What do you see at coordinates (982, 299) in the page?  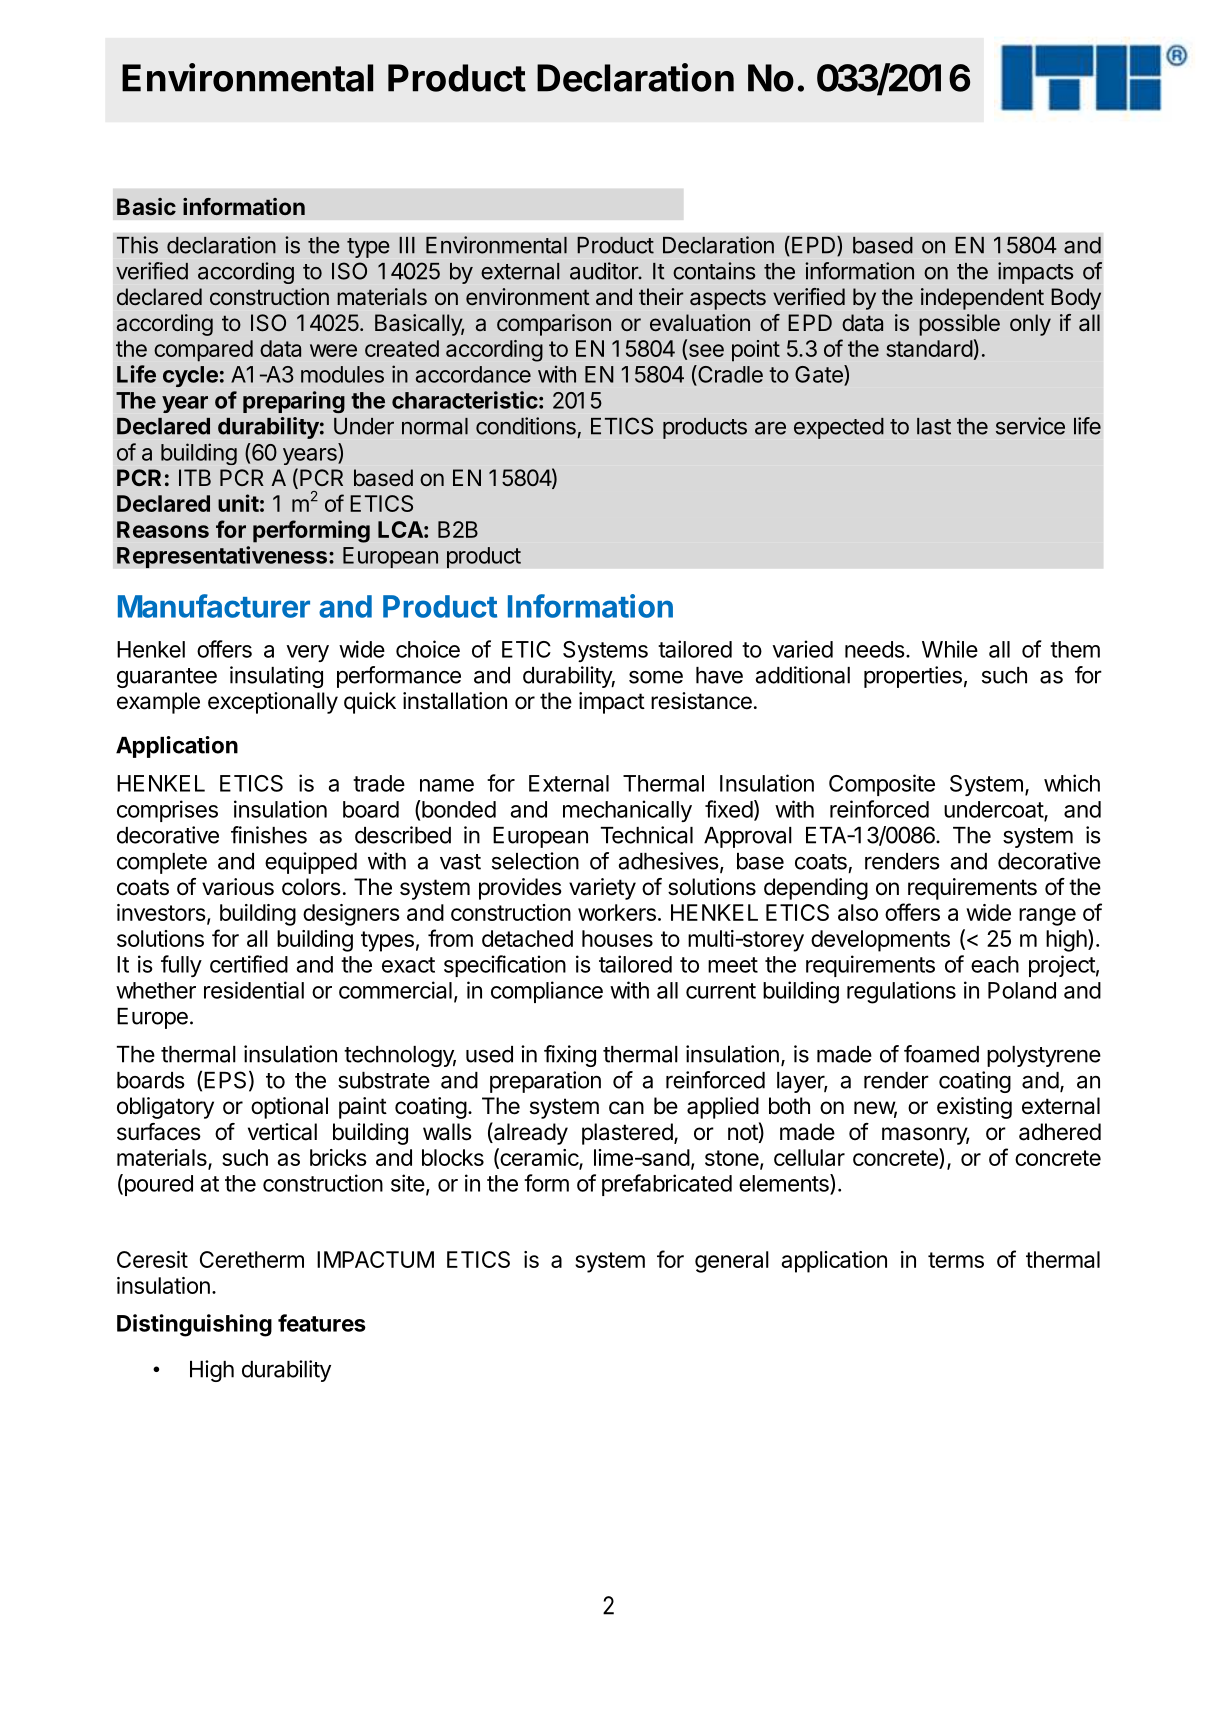 I see `independent` at bounding box center [982, 299].
